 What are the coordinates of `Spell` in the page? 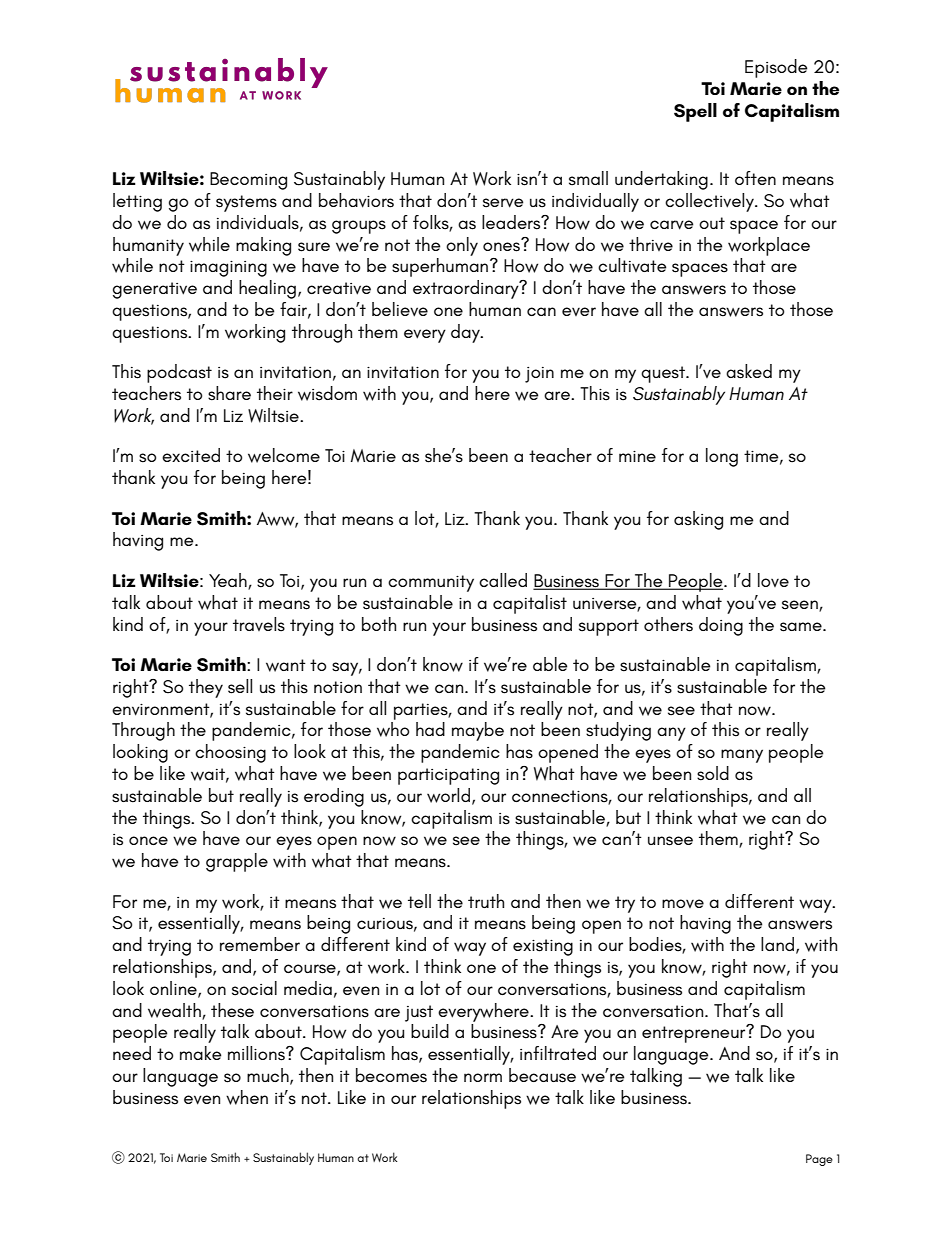 It's located at (695, 112).
